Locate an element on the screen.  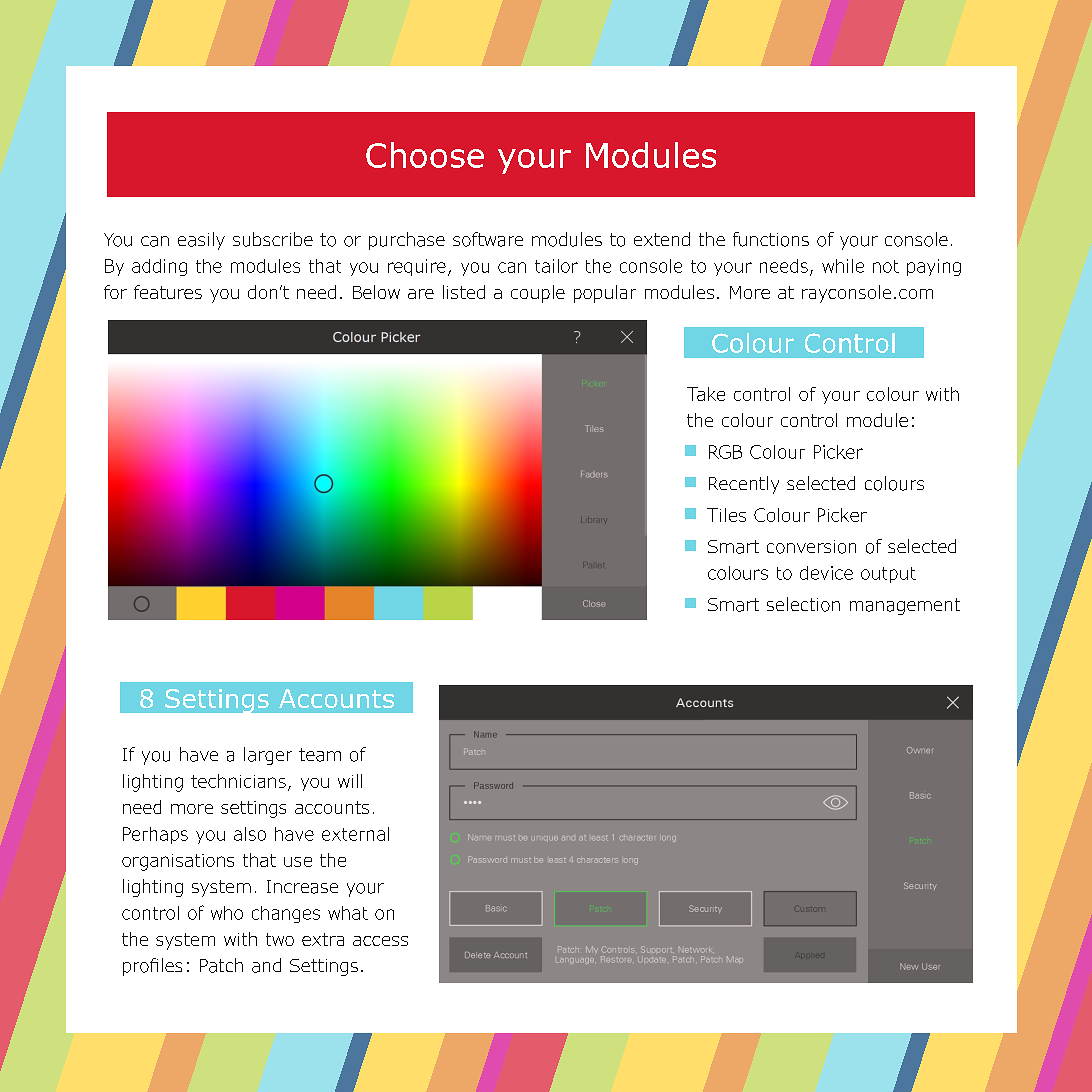
device is located at coordinates (826, 573).
